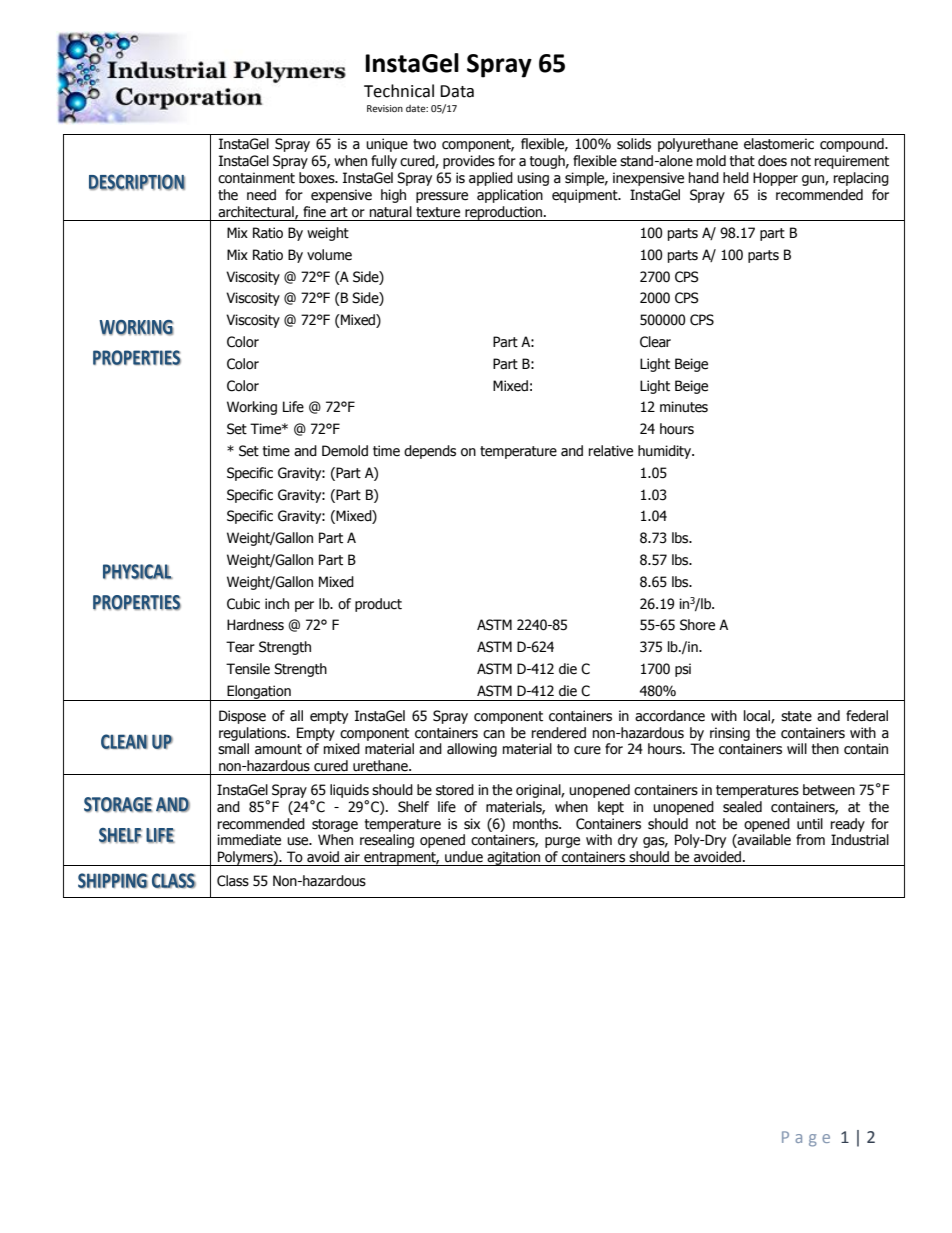 This image has width=952, height=1233. I want to click on solids, so click(634, 144).
